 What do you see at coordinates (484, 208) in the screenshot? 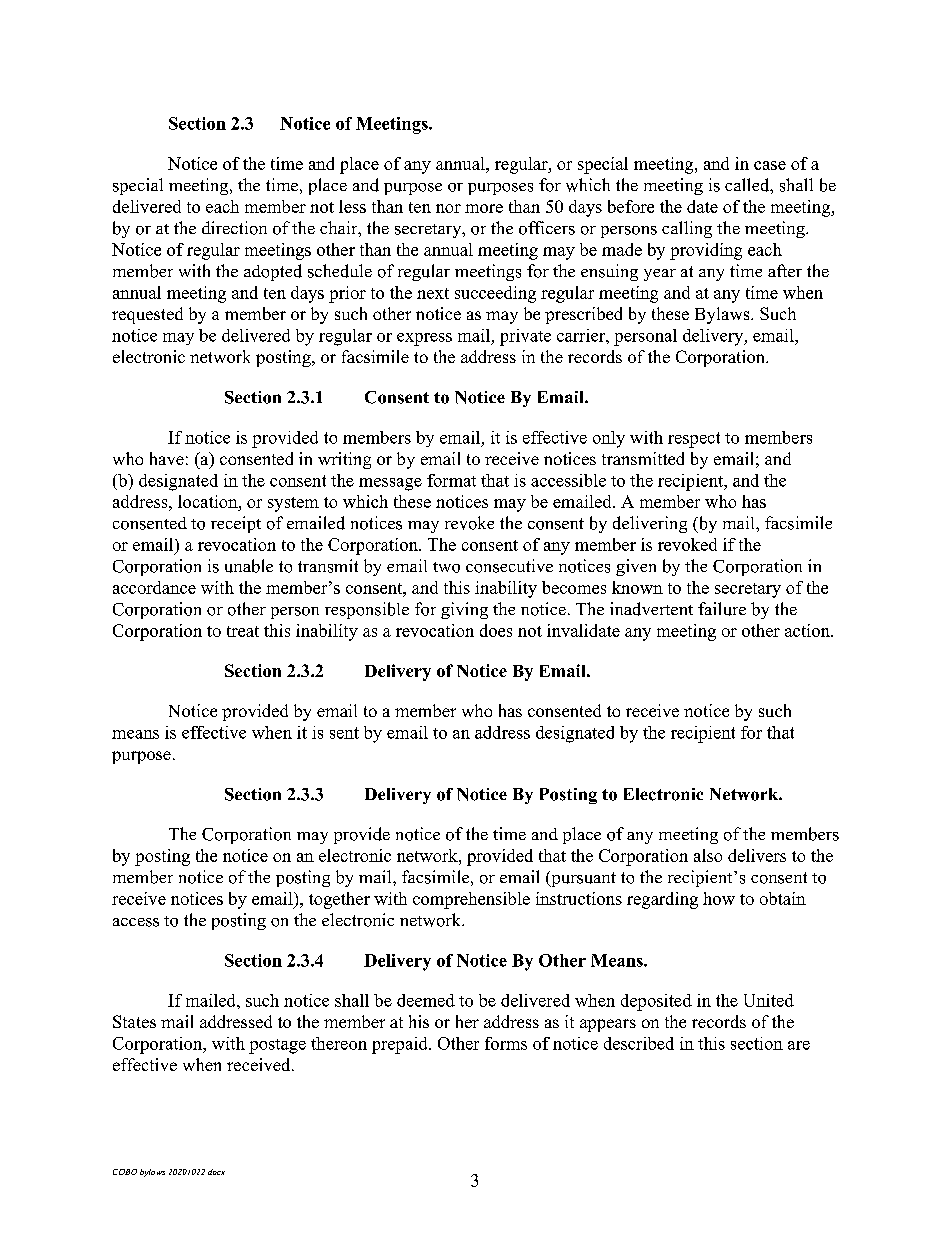
I see `more` at bounding box center [484, 208].
